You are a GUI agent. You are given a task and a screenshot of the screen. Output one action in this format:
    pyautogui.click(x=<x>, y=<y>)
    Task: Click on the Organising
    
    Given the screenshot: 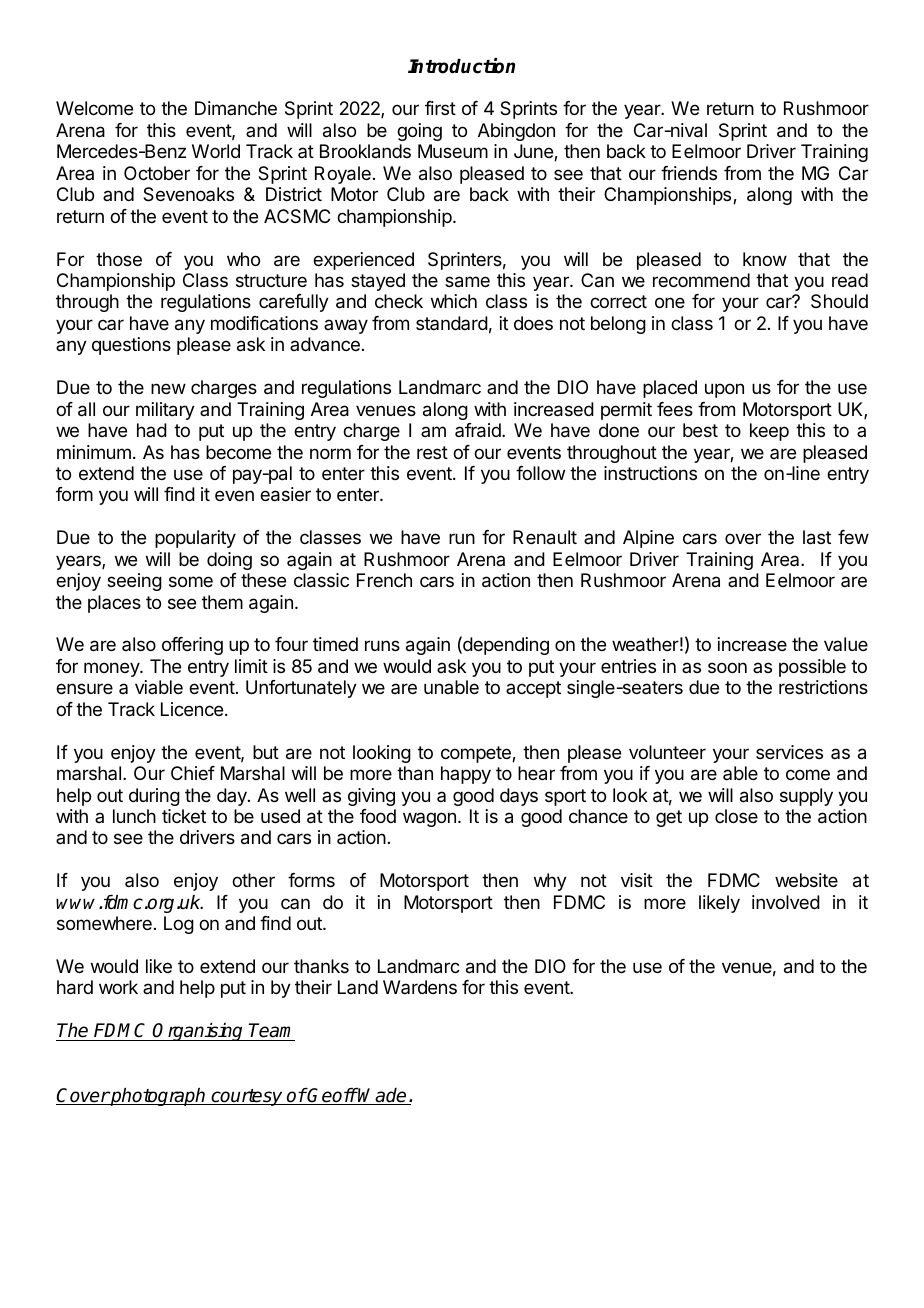 What is the action you would take?
    pyautogui.click(x=199, y=1032)
